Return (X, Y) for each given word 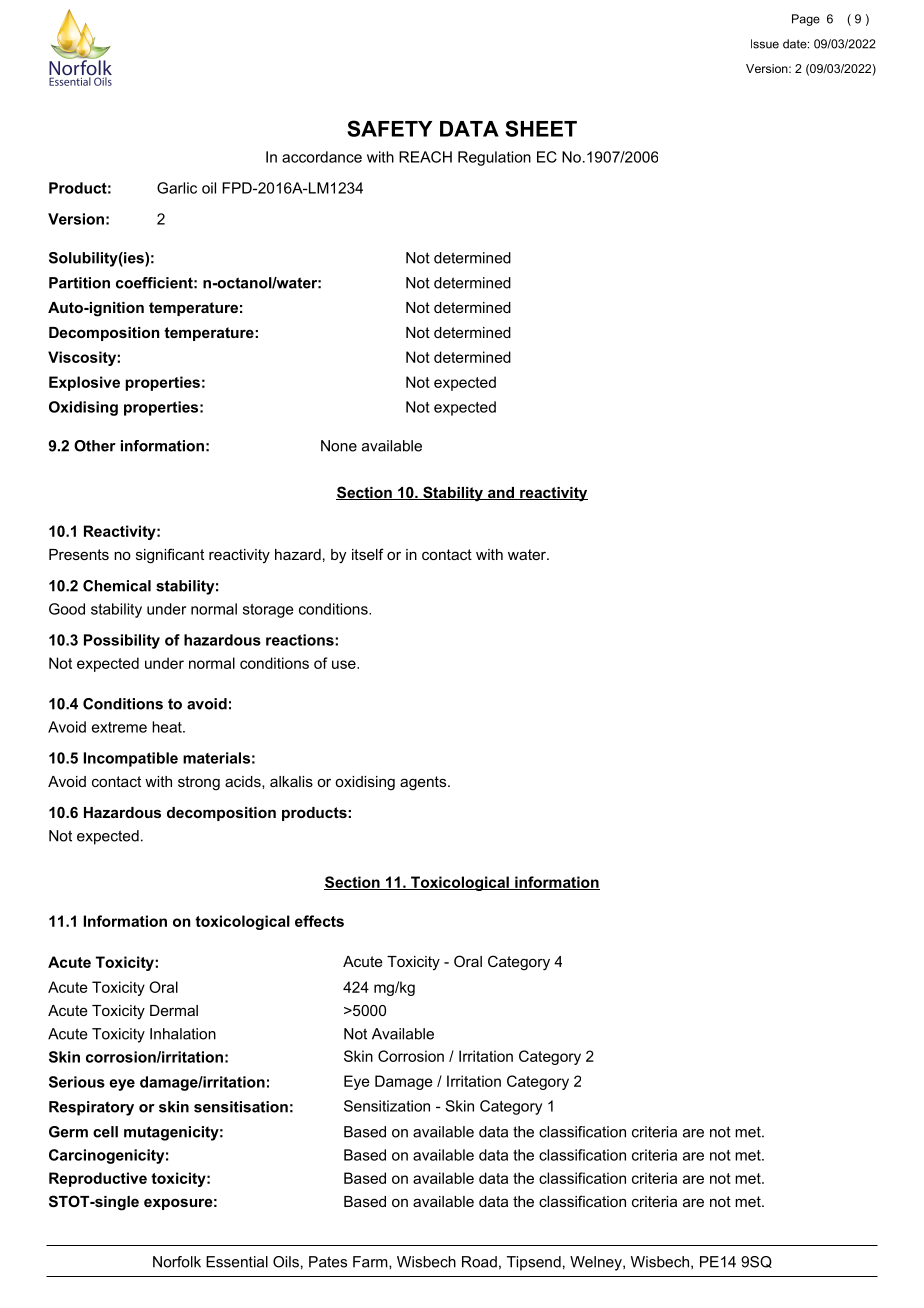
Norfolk (177, 1262)
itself (368, 554)
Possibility (122, 641)
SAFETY (389, 128)
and (500, 493)
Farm (371, 1262)
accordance (322, 157)
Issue (765, 44)
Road (479, 1262)
